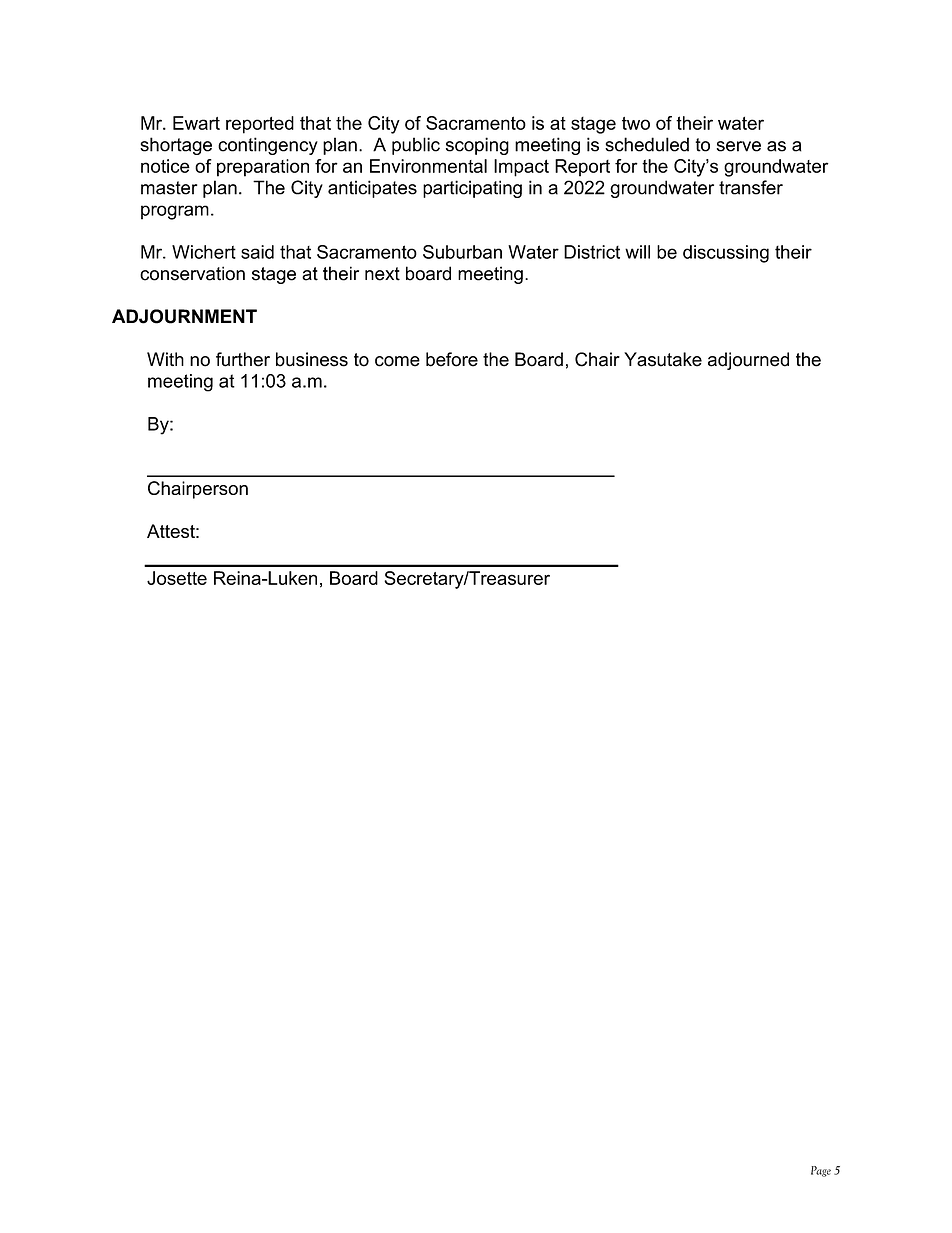 This screenshot has height=1233, width=952. Describe the element at coordinates (738, 146) in the screenshot. I see `serve` at that location.
